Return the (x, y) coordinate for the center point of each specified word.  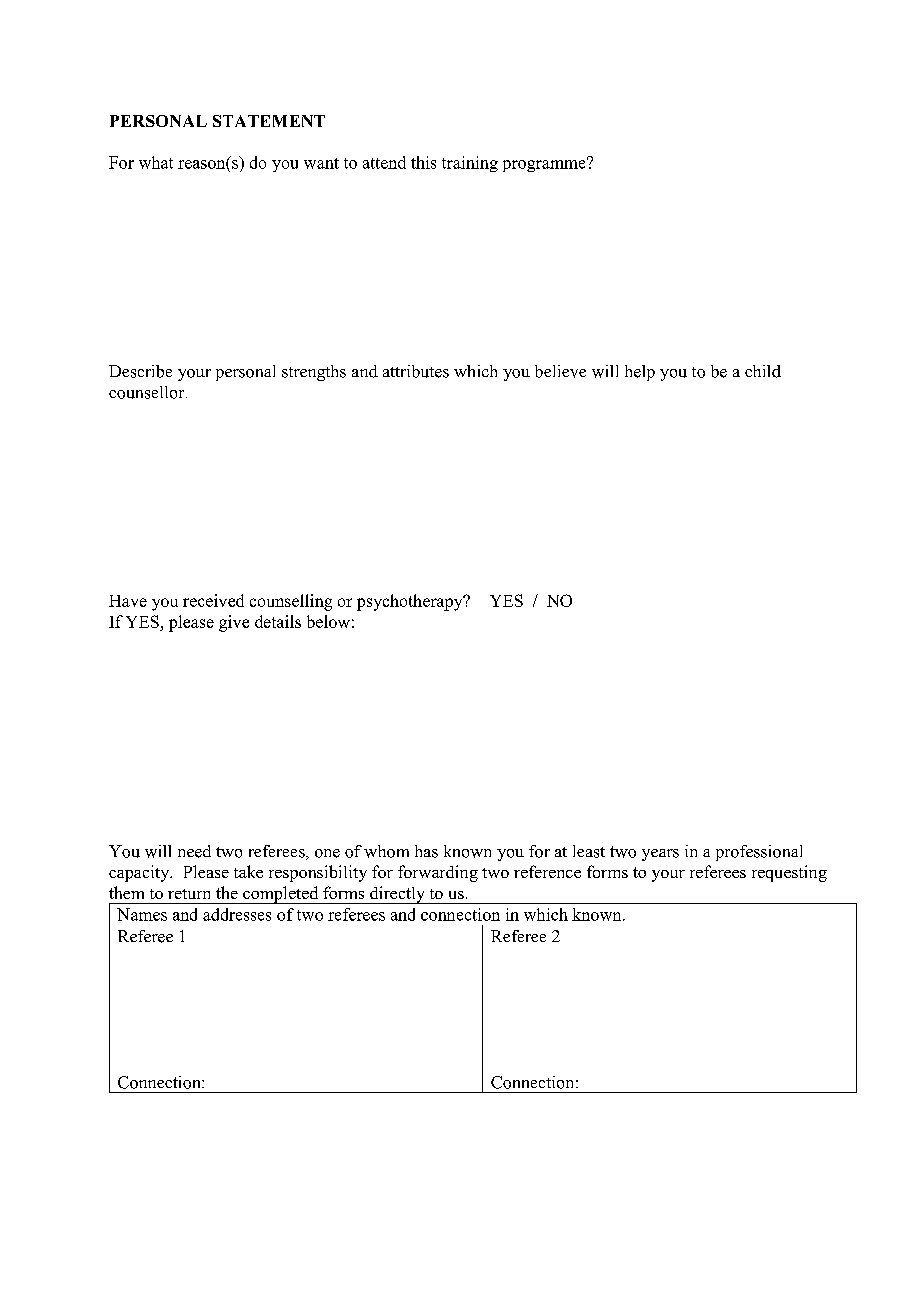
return (189, 894)
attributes (416, 371)
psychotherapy (411, 602)
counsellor (148, 392)
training (470, 164)
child (763, 371)
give (234, 623)
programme (545, 165)
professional (759, 853)
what (156, 162)
